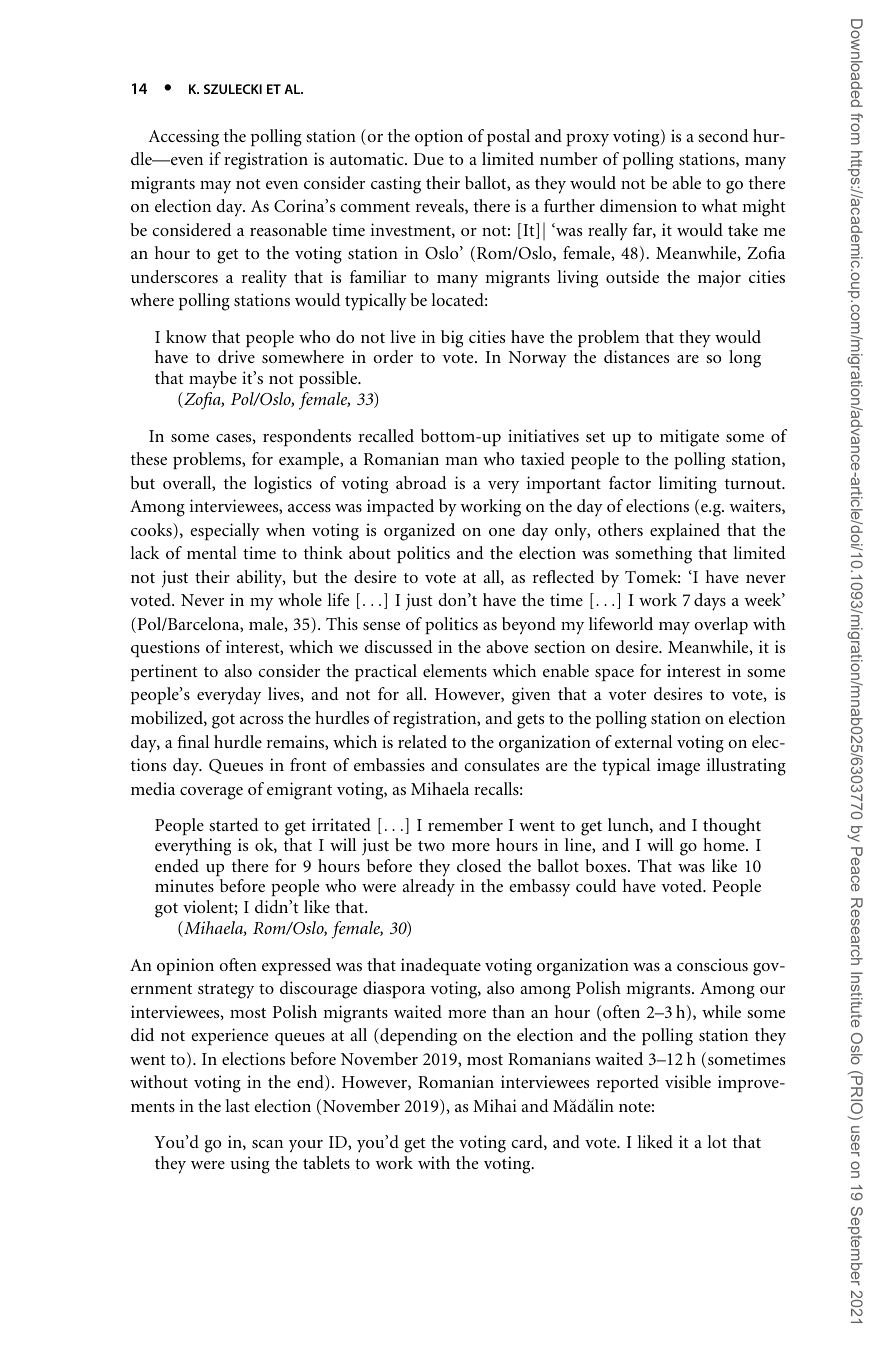 This screenshot has width=896, height=1345. Describe the element at coordinates (237, 1105) in the screenshot. I see `last` at that location.
